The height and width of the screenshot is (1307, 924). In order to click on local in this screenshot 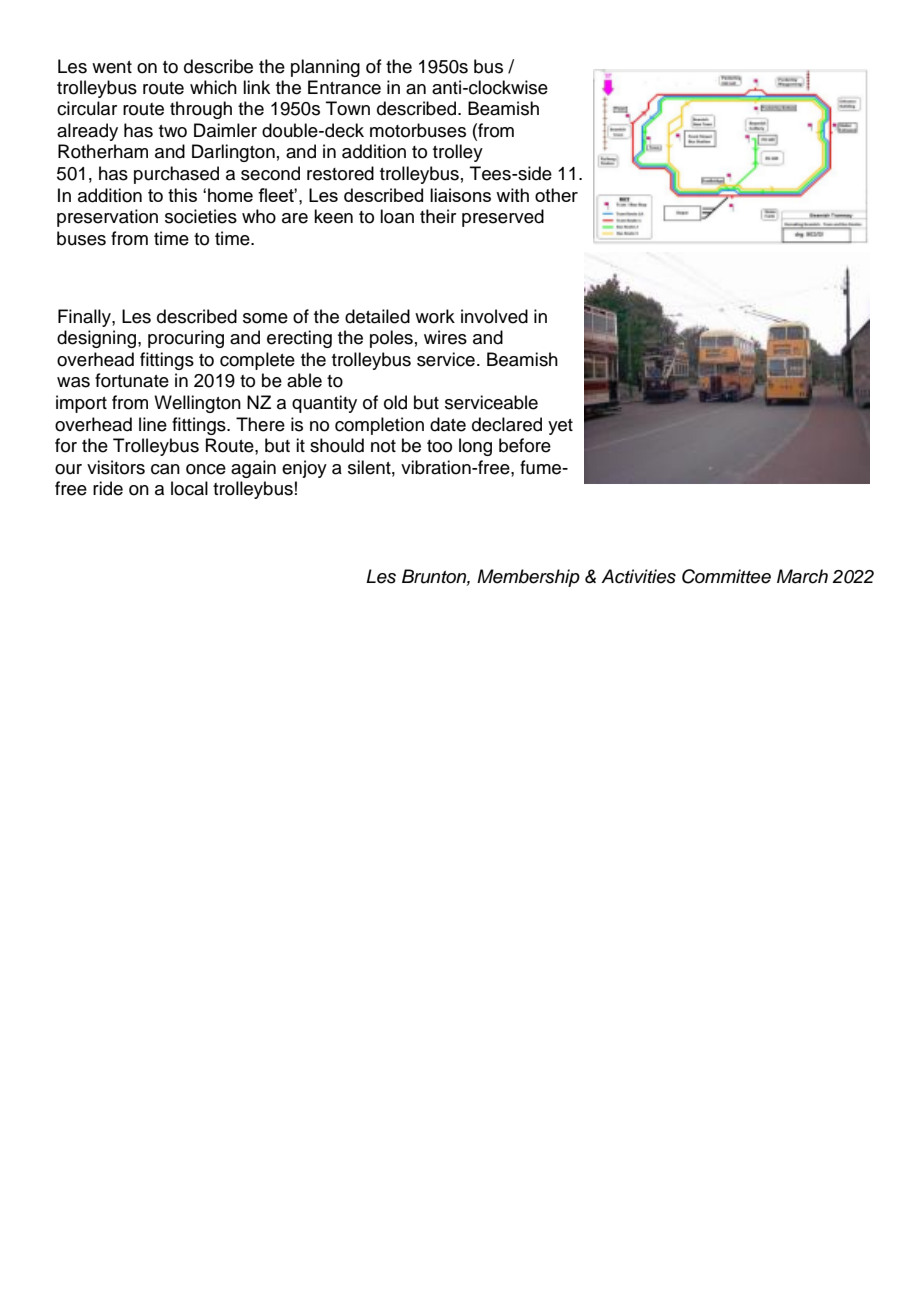, I will do `click(189, 488)`.
